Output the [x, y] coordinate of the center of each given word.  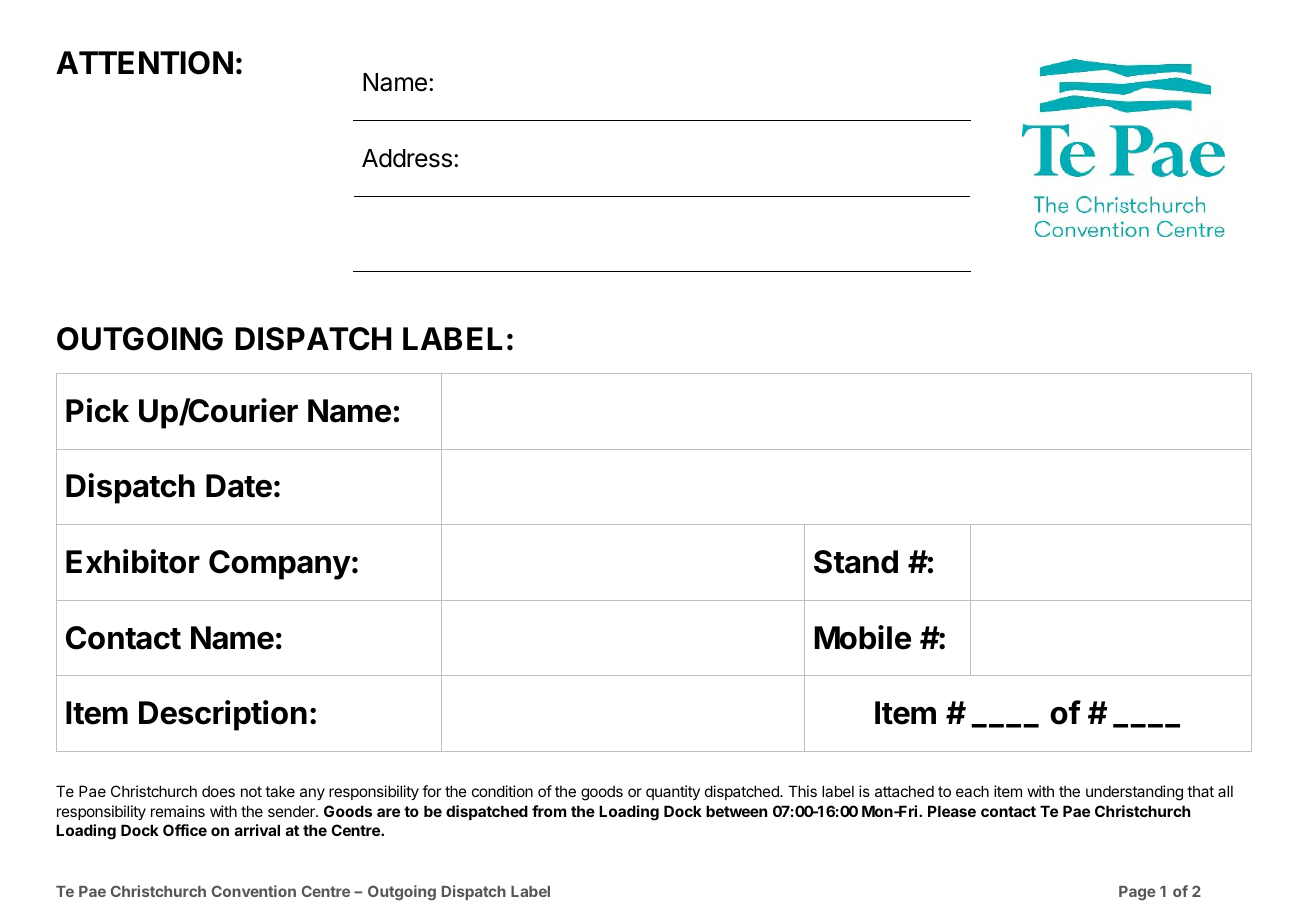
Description [223, 715]
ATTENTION [144, 63]
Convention [254, 891]
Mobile [862, 637]
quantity [673, 792]
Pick [97, 410]
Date [239, 486]
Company [280, 565]
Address [407, 158]
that [1200, 791]
